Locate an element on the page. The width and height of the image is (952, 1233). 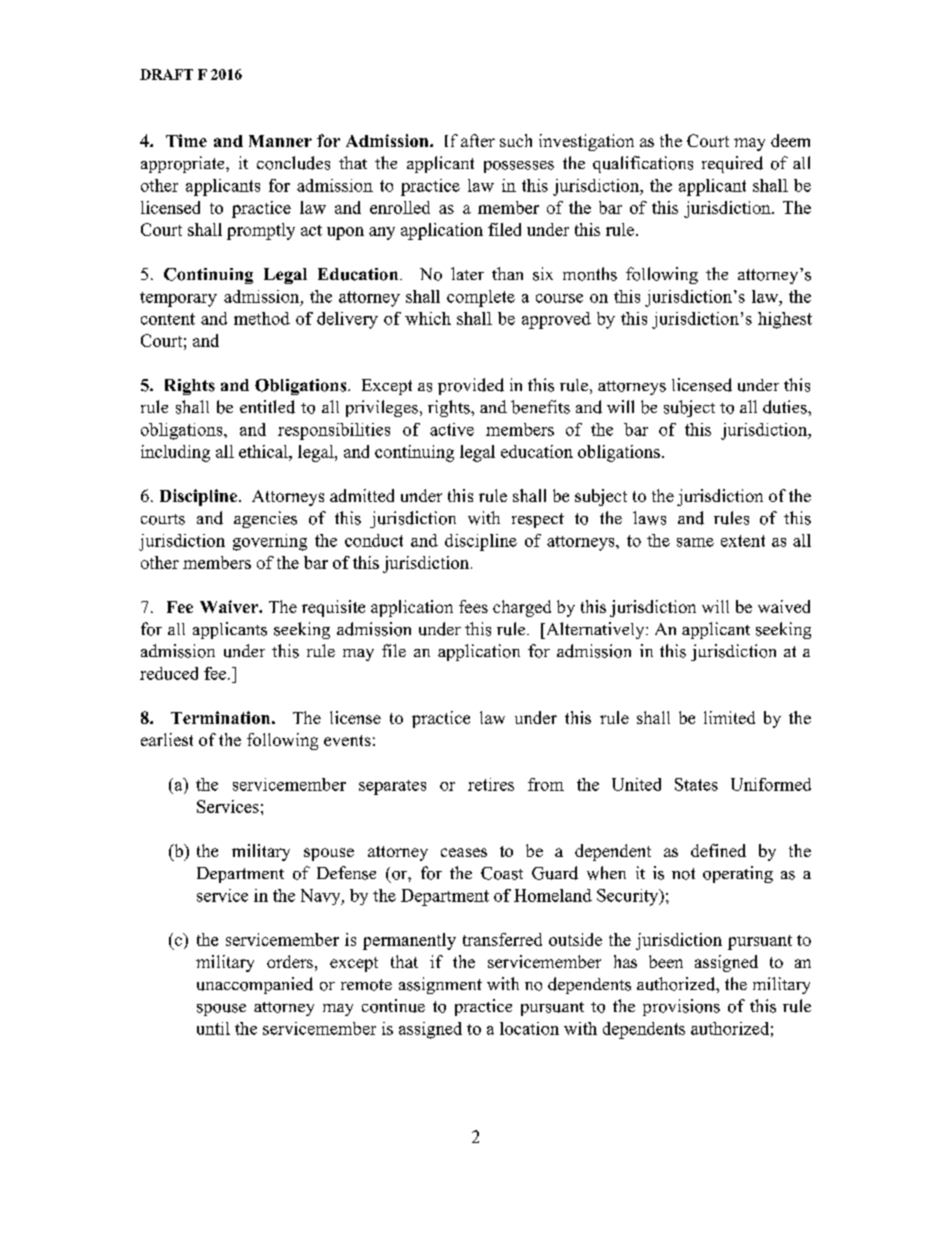
assignment is located at coordinates (440, 985).
